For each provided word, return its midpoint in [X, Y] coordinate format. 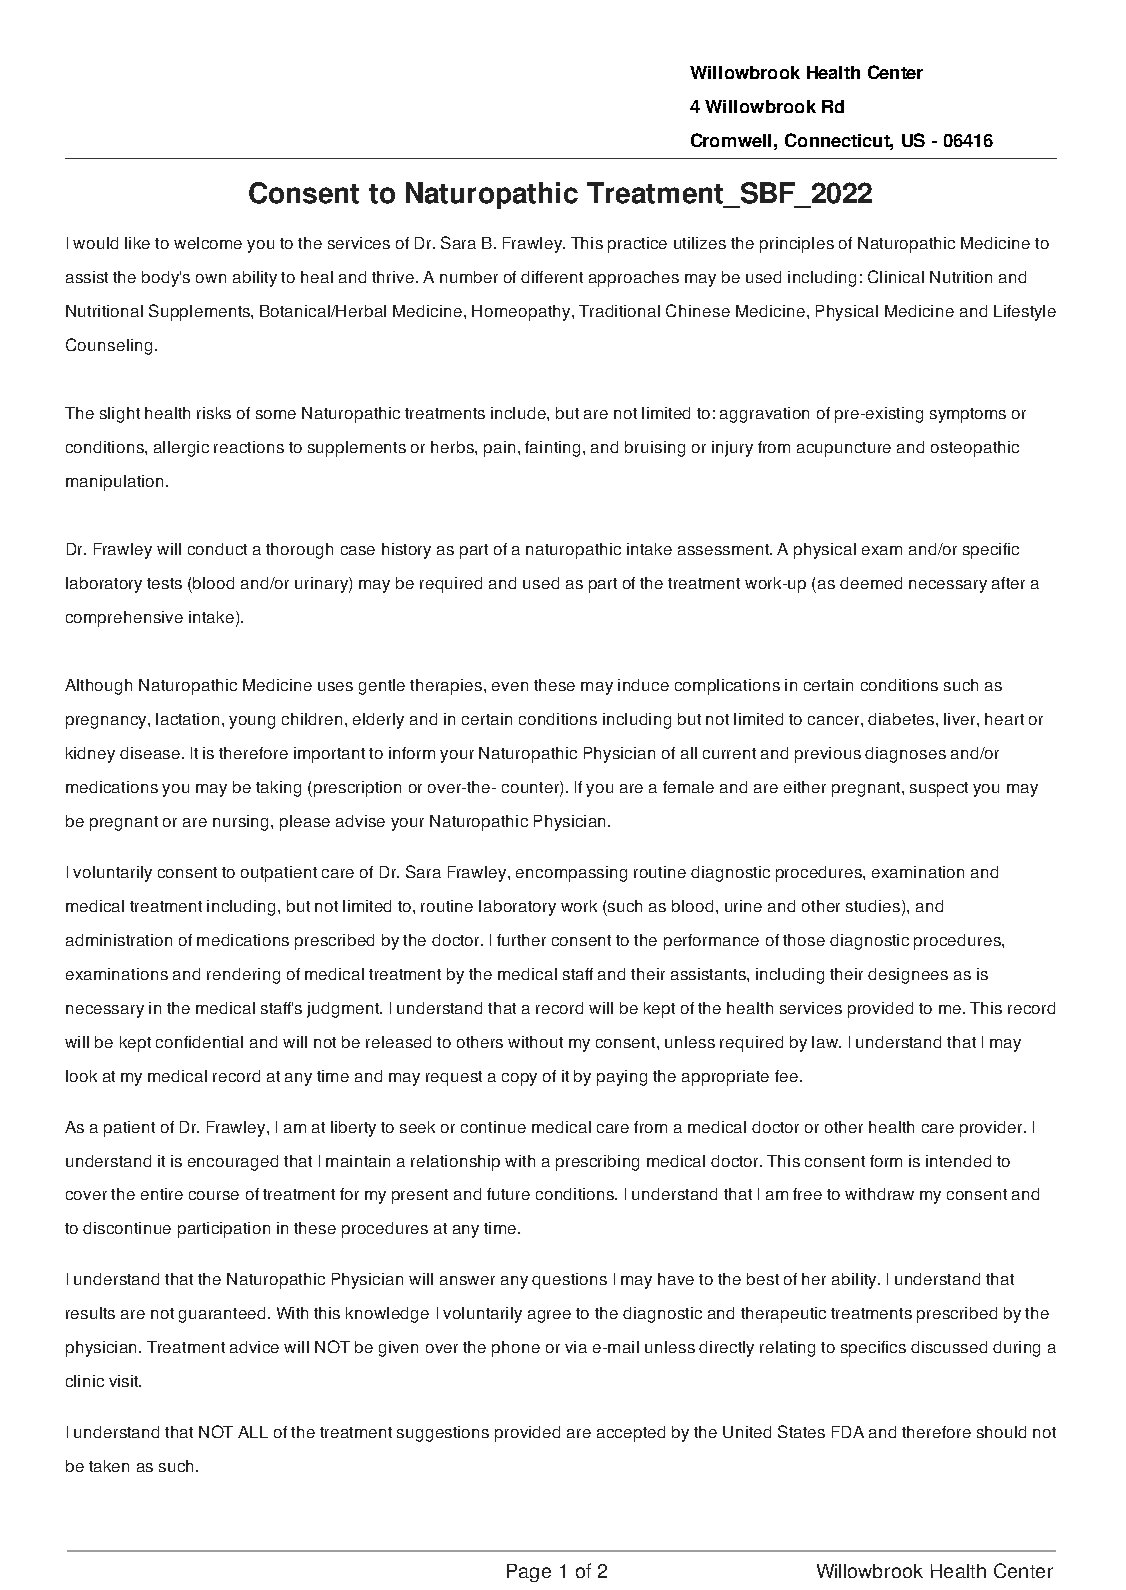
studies [874, 907]
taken [109, 1466]
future [508, 1194]
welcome [208, 243]
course [214, 1195]
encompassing [571, 874]
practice [637, 245]
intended [958, 1161]
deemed [871, 583]
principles [797, 245]
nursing [242, 823]
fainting [552, 449]
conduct [217, 549]
